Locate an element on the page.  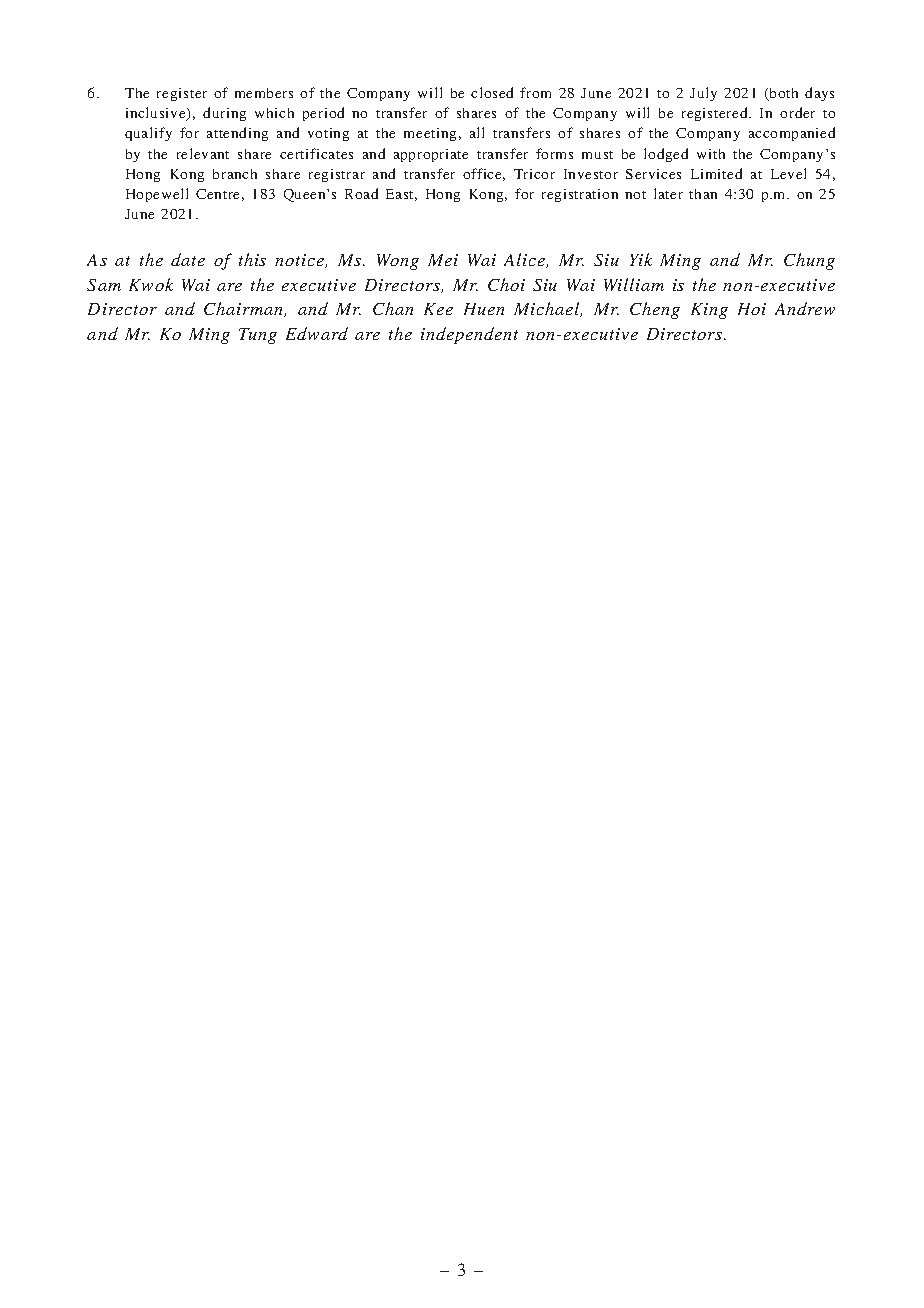
July is located at coordinates (703, 94).
